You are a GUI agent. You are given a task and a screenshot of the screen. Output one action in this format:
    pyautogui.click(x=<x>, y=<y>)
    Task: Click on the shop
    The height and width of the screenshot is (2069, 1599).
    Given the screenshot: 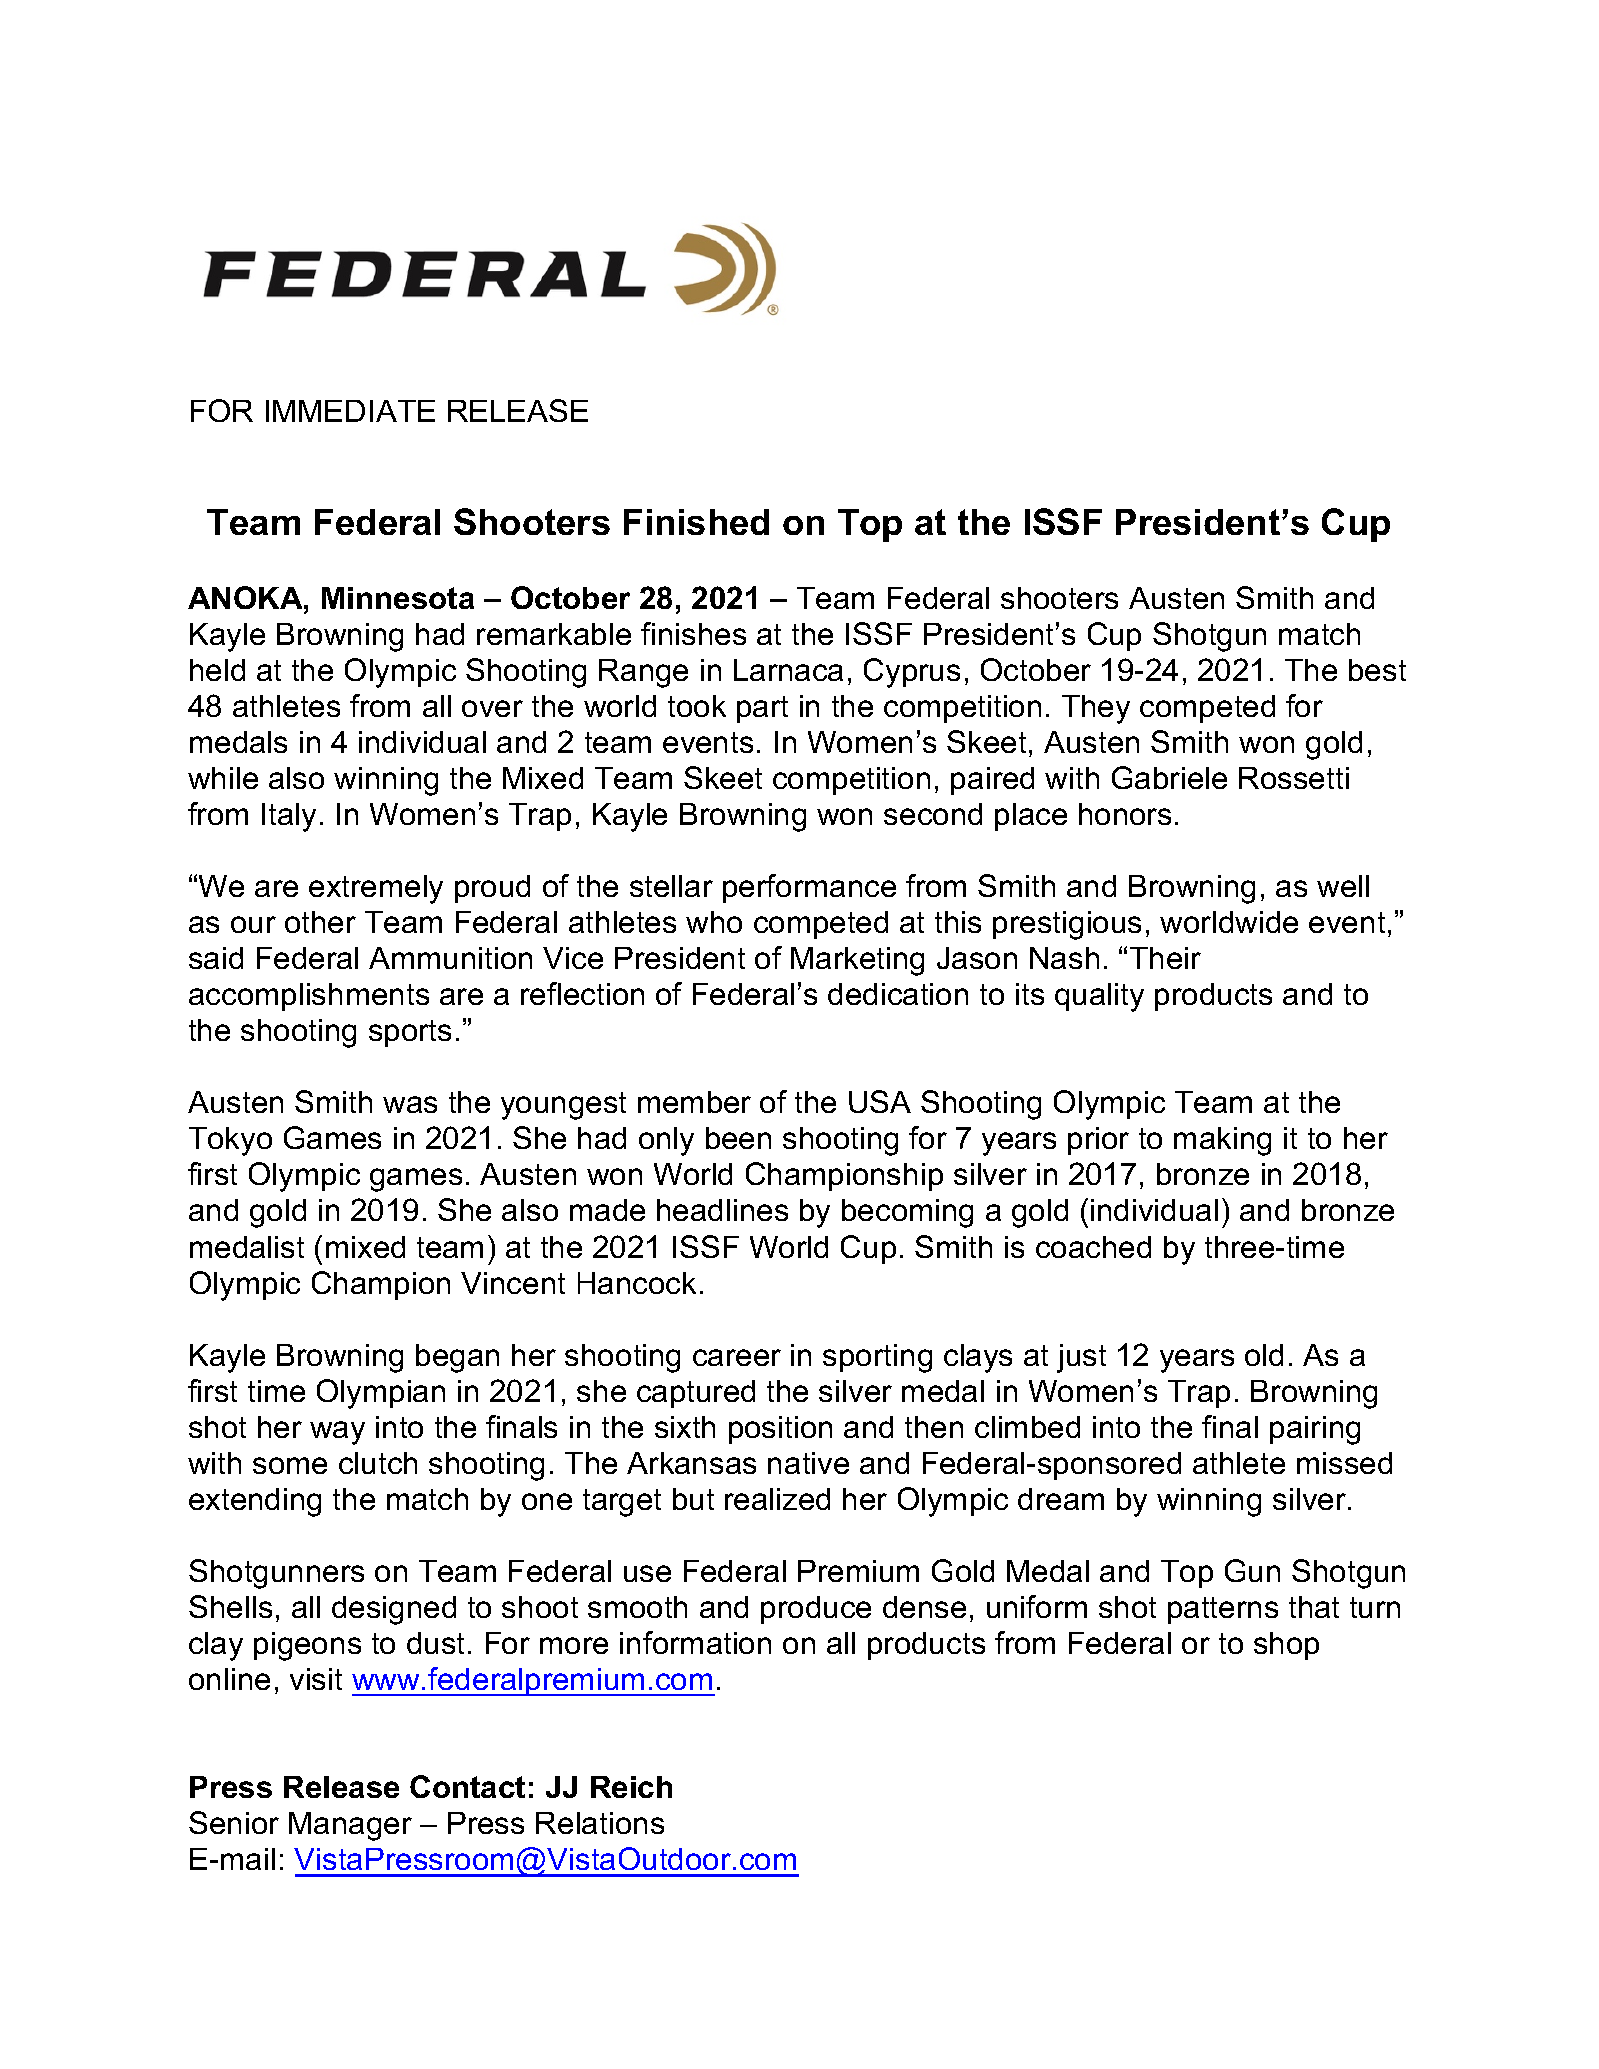 What is the action you would take?
    pyautogui.click(x=1286, y=1646)
